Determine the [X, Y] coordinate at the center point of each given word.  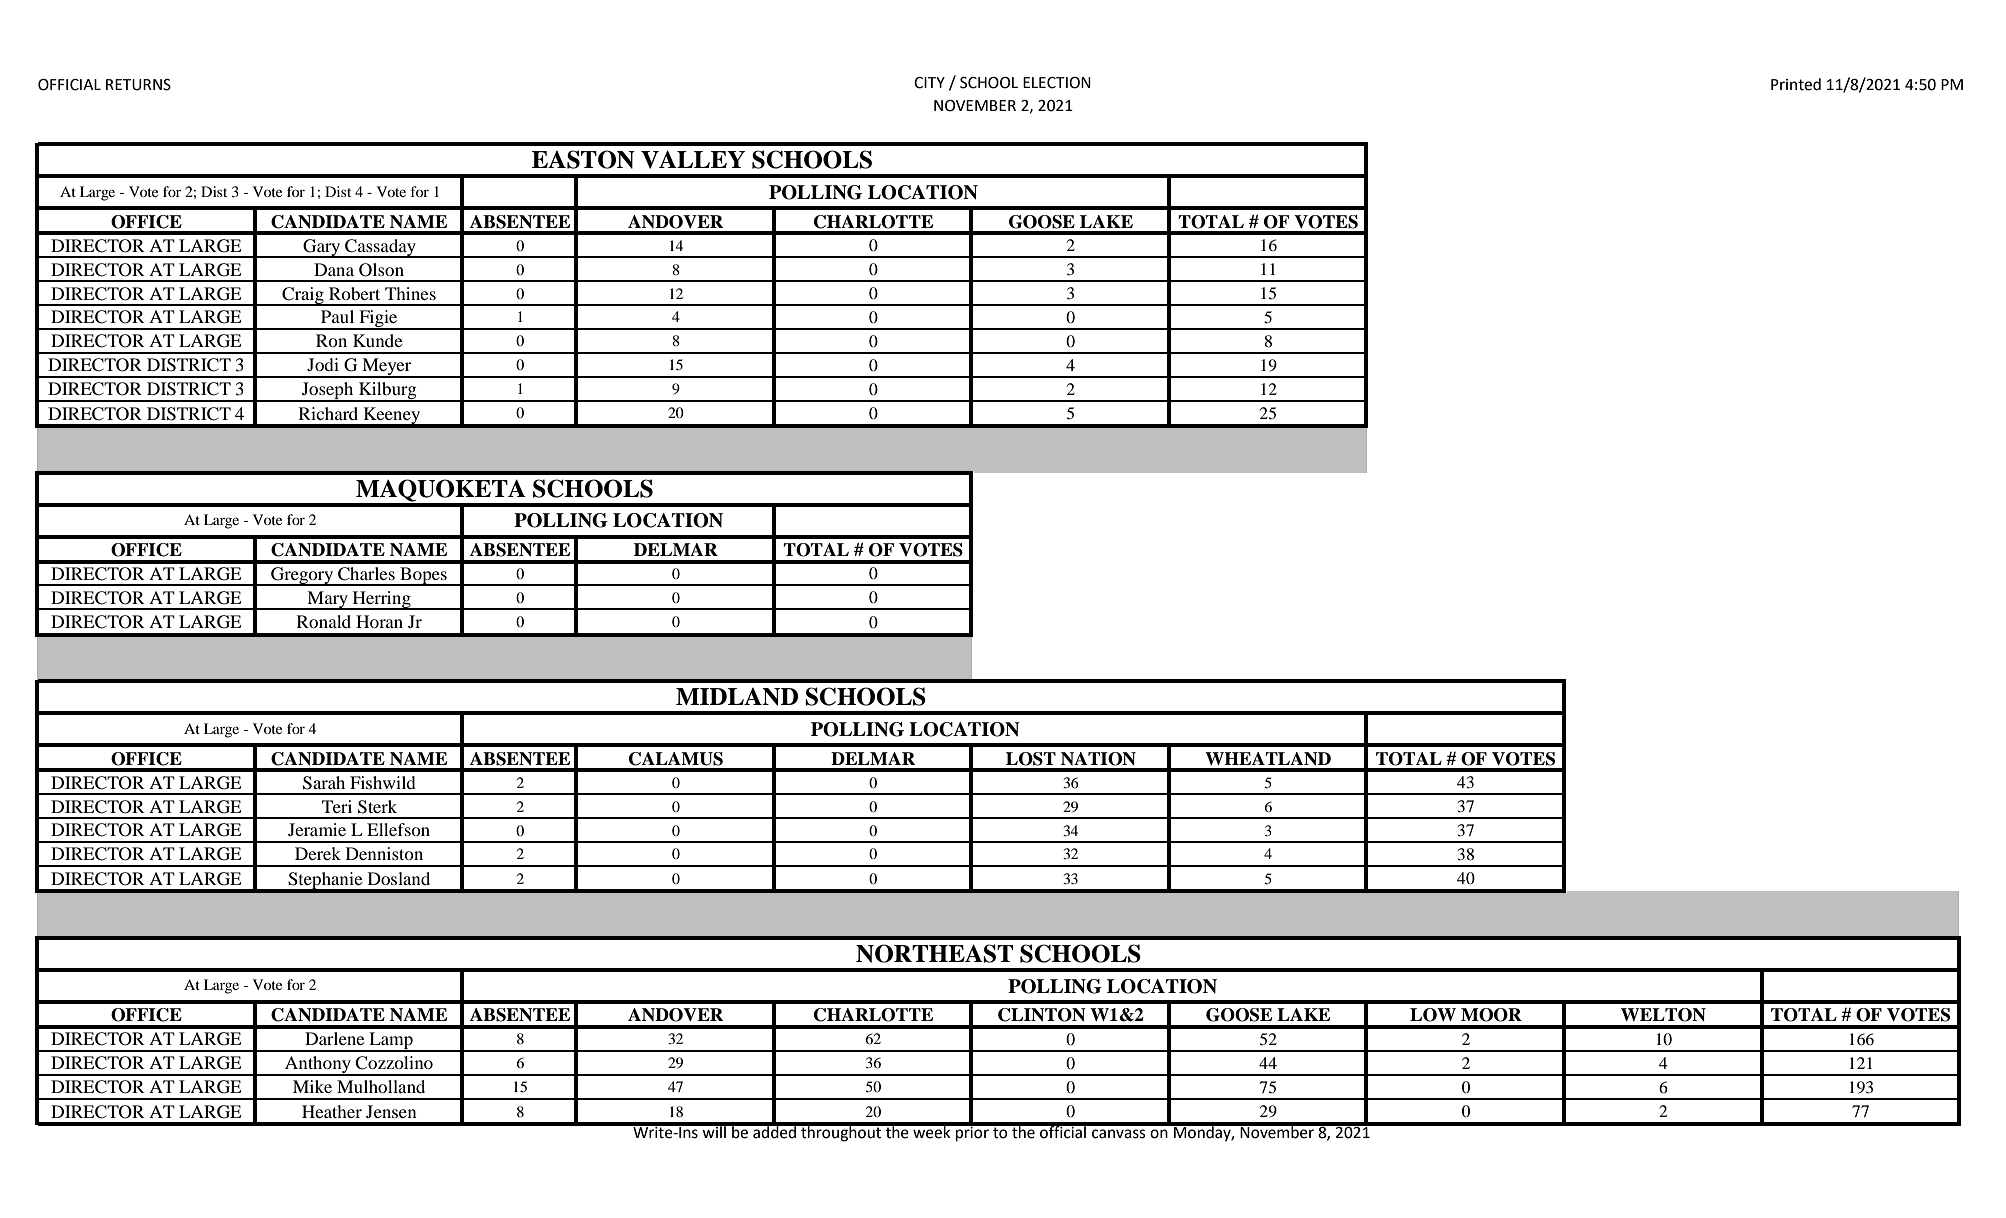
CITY [929, 83]
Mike [312, 1086]
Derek [318, 853]
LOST [1031, 759]
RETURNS [138, 85]
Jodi [323, 364]
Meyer [387, 368]
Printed [1796, 84]
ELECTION [1057, 83]
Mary [327, 600]
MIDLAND [737, 697]
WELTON [1663, 1015]
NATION [1098, 759]
